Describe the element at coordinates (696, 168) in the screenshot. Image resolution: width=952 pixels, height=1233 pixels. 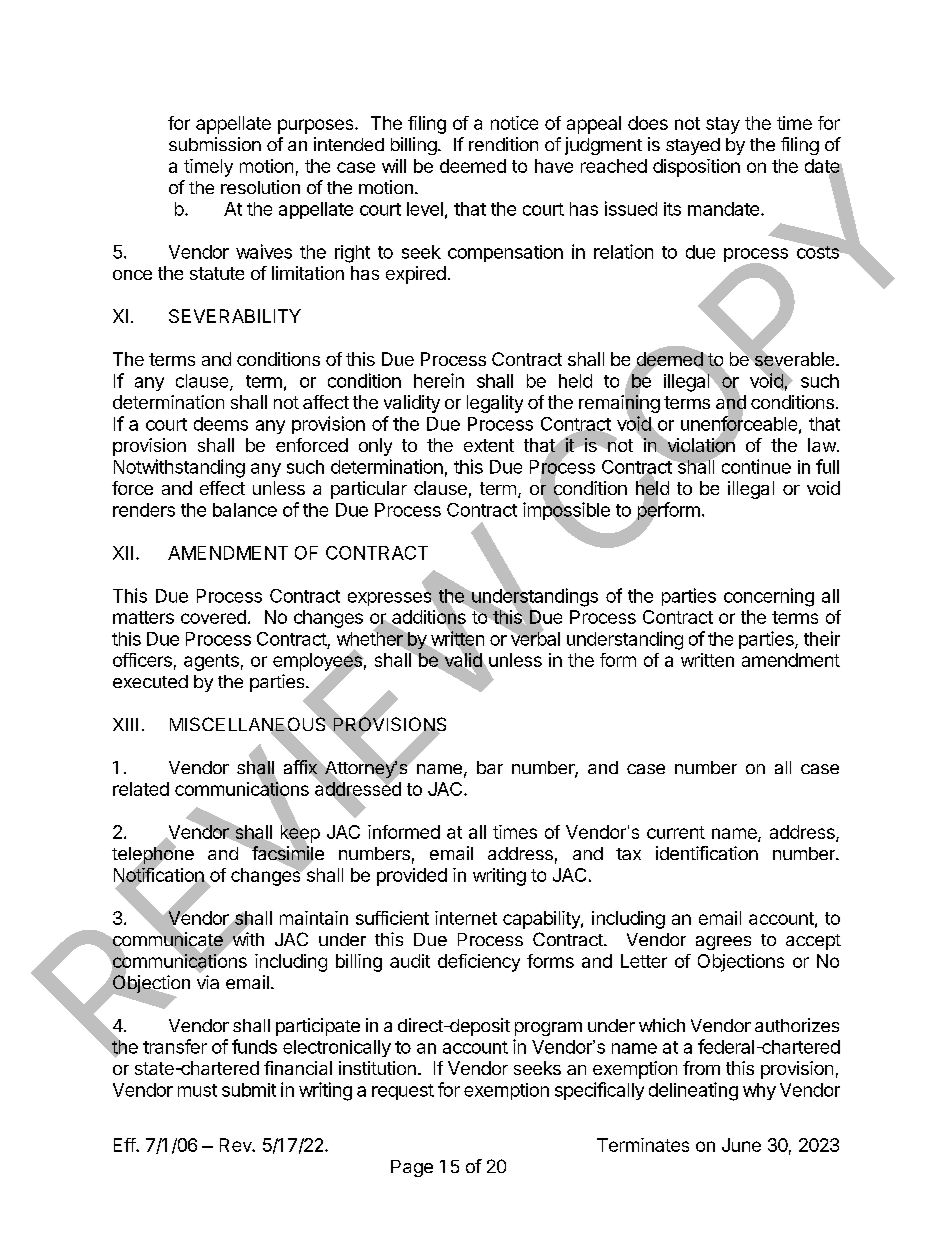
I see `disposition` at that location.
